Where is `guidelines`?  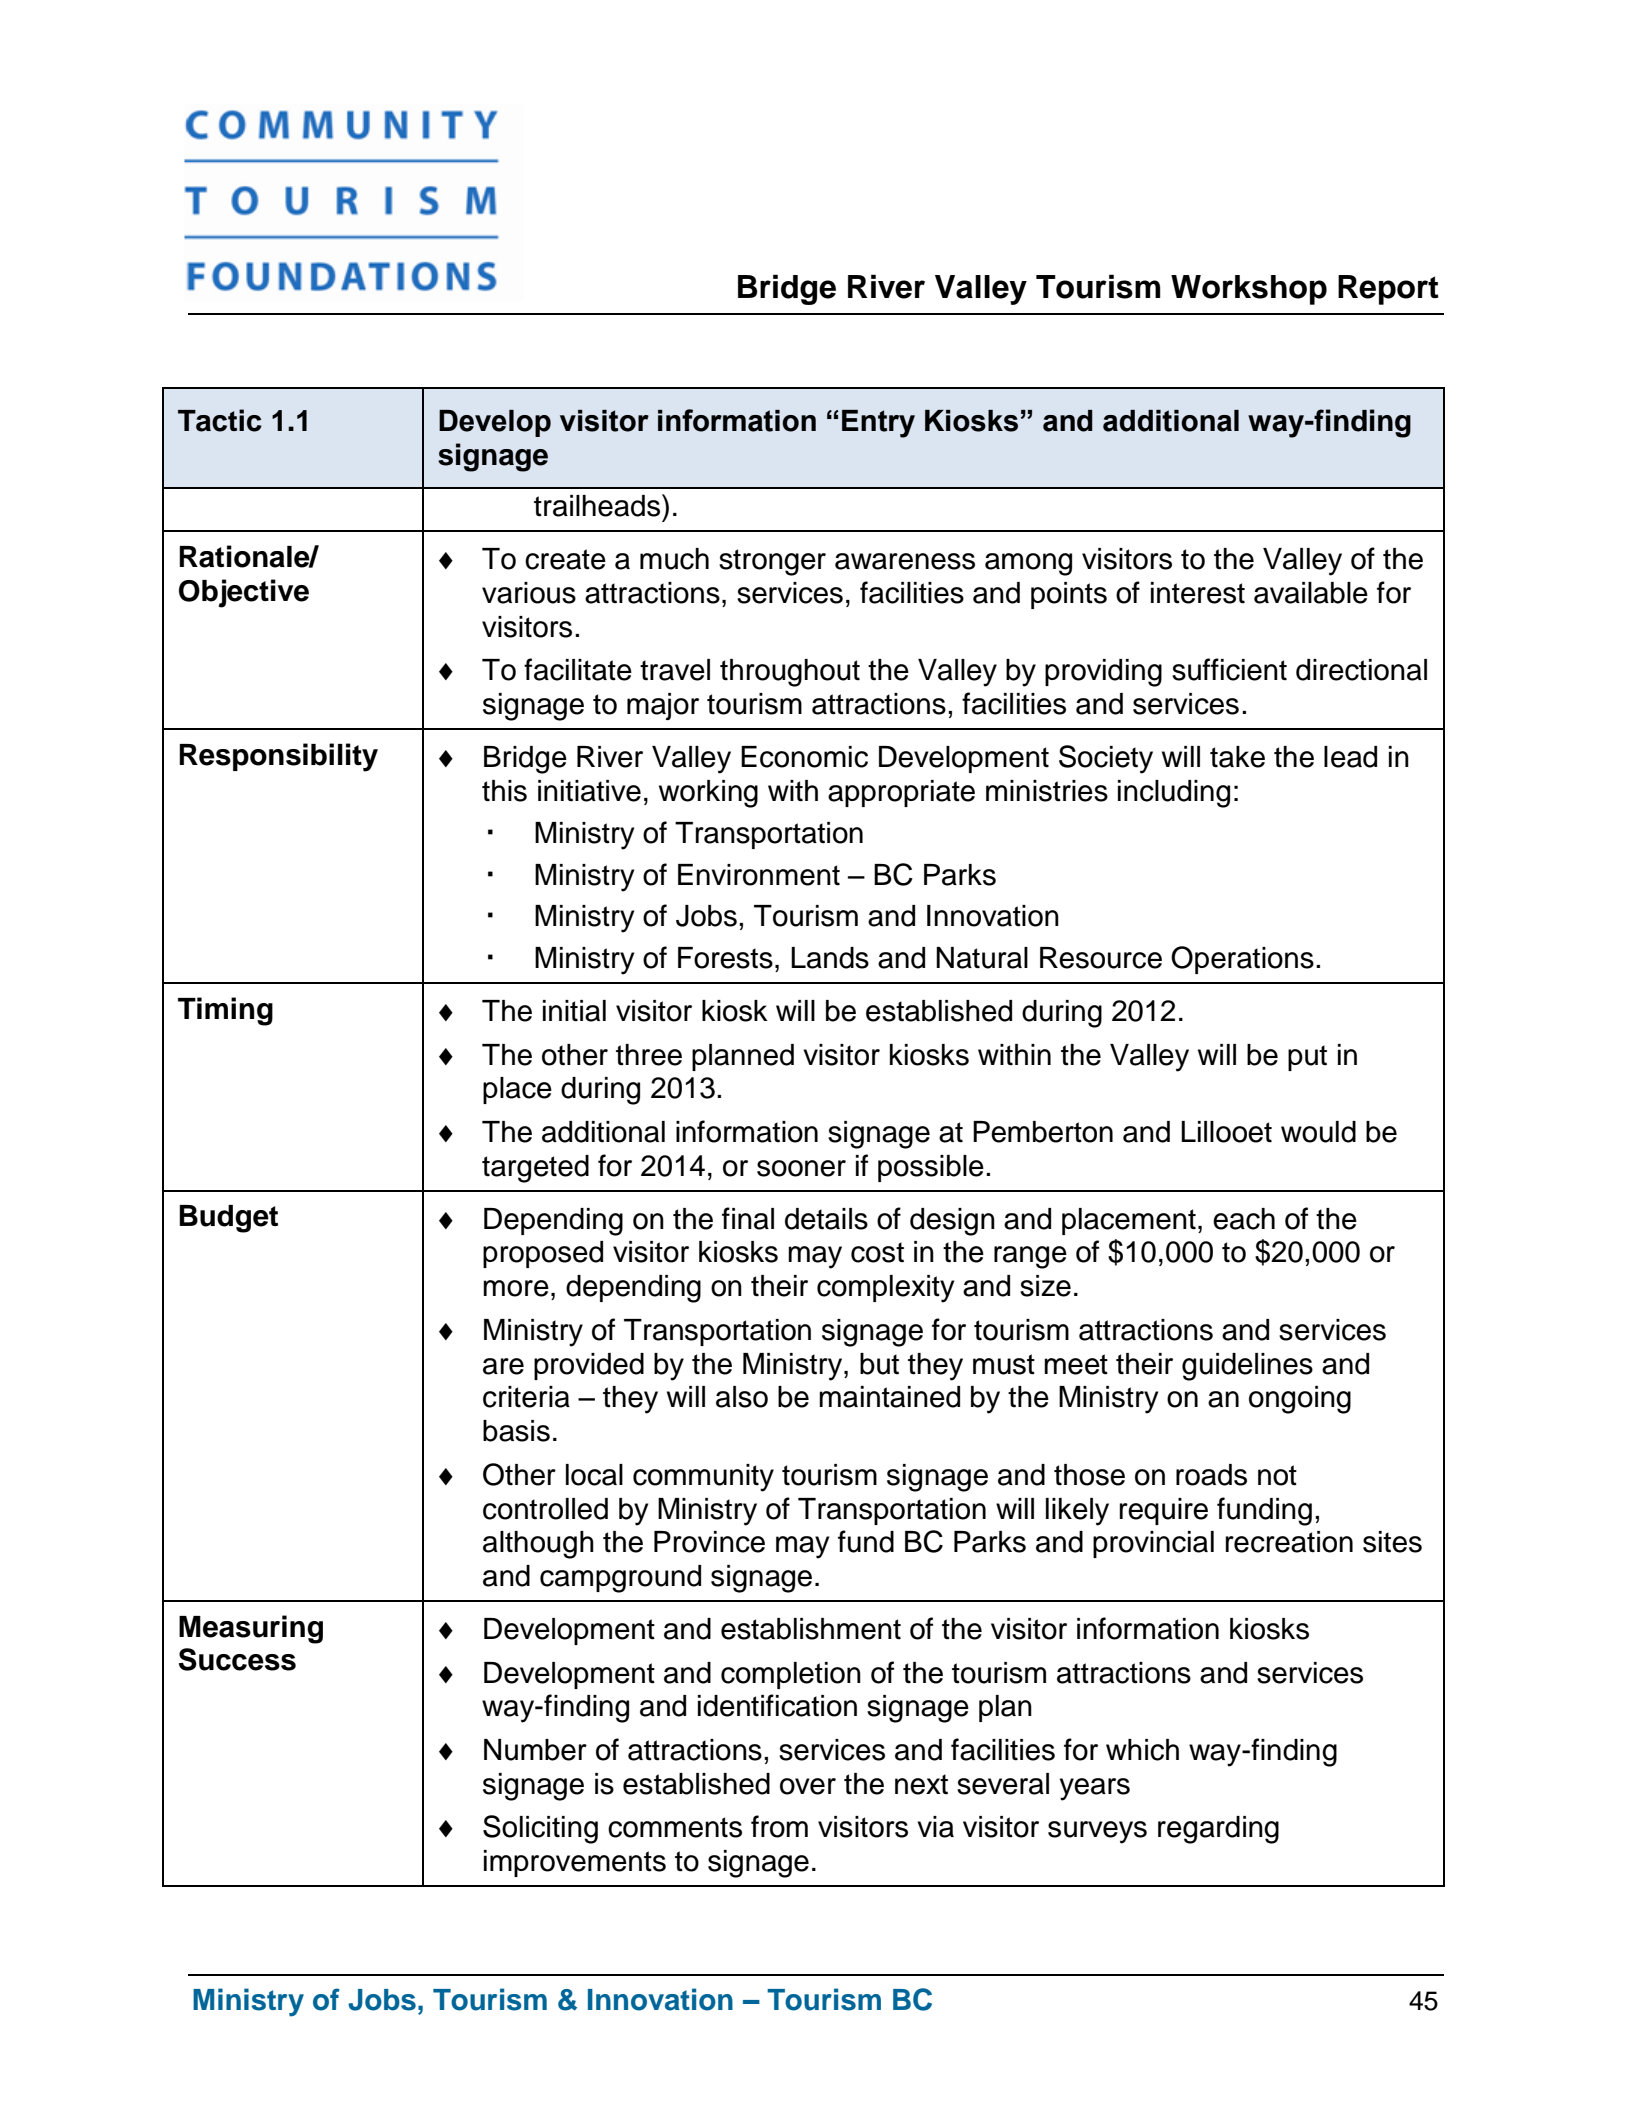
guidelines is located at coordinates (1247, 1367).
